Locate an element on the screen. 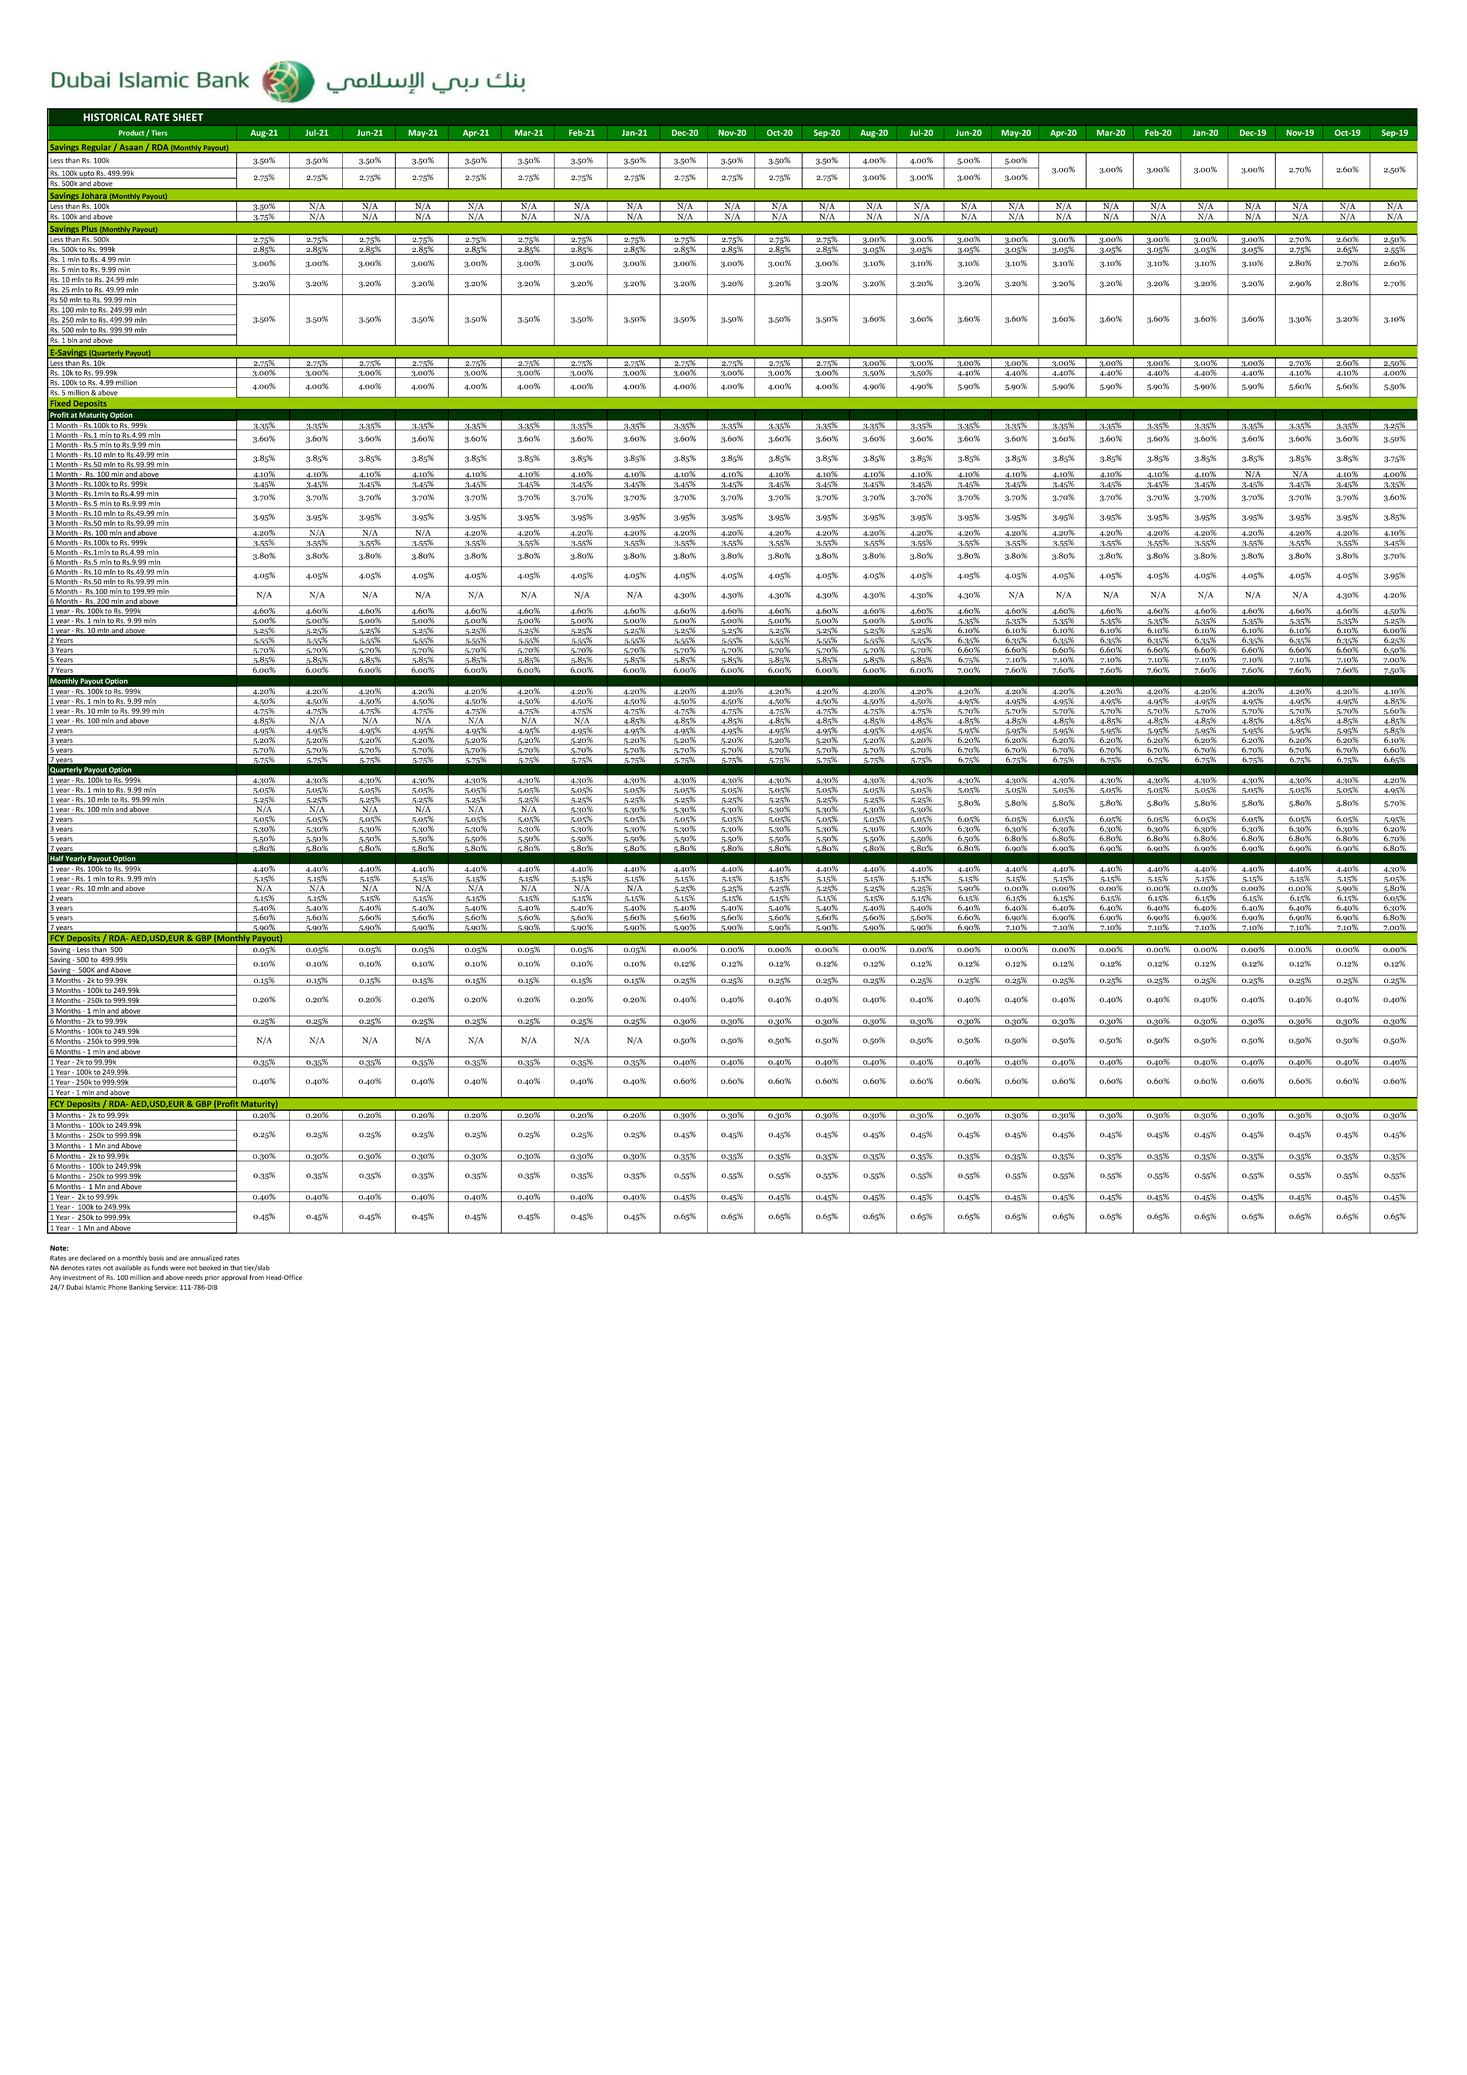 The width and height of the screenshot is (1467, 2075). investment is located at coordinates (79, 1277).
